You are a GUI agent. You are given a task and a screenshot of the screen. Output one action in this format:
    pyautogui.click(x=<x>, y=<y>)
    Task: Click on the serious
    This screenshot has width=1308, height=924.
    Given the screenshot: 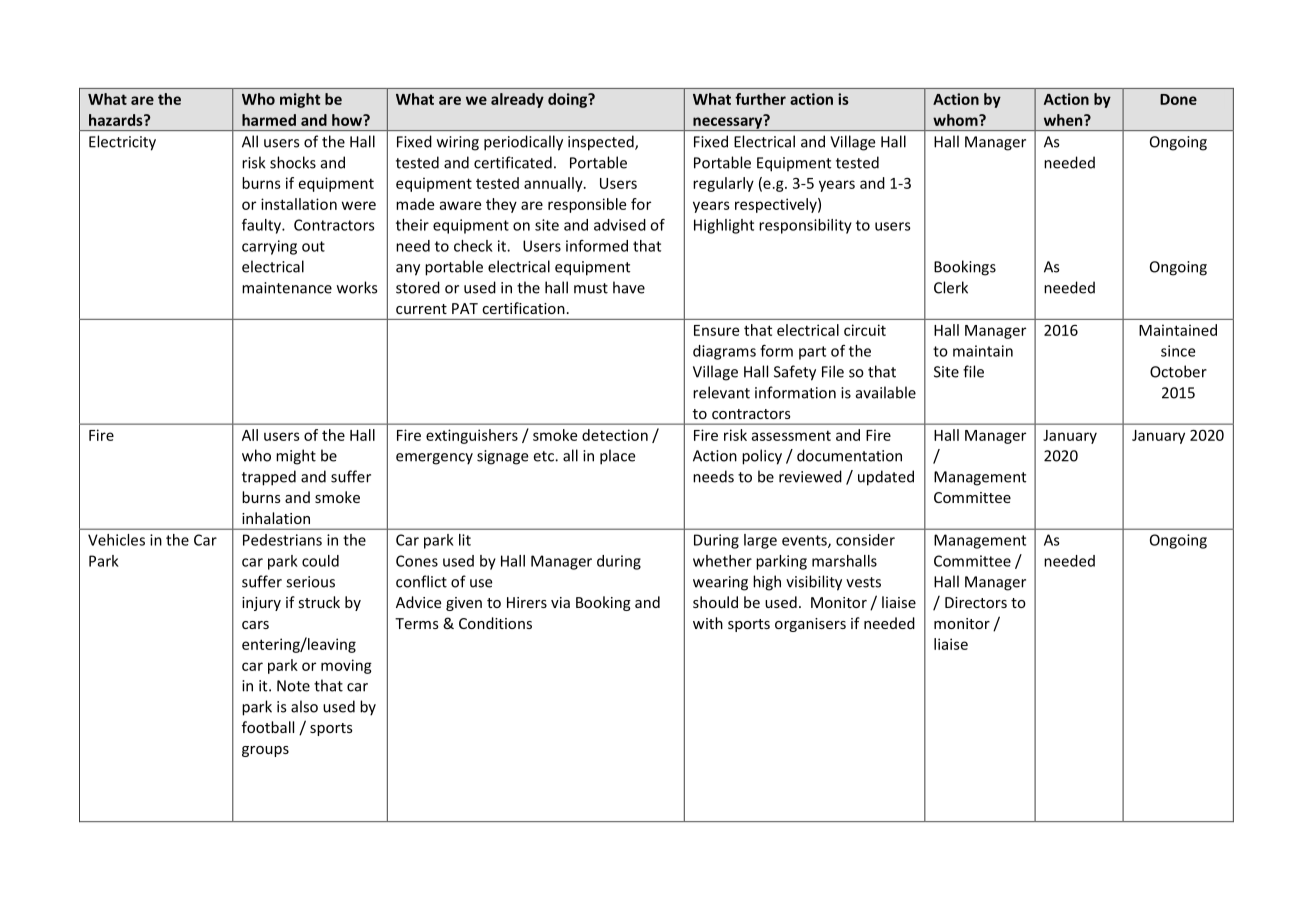 What is the action you would take?
    pyautogui.click(x=310, y=582)
